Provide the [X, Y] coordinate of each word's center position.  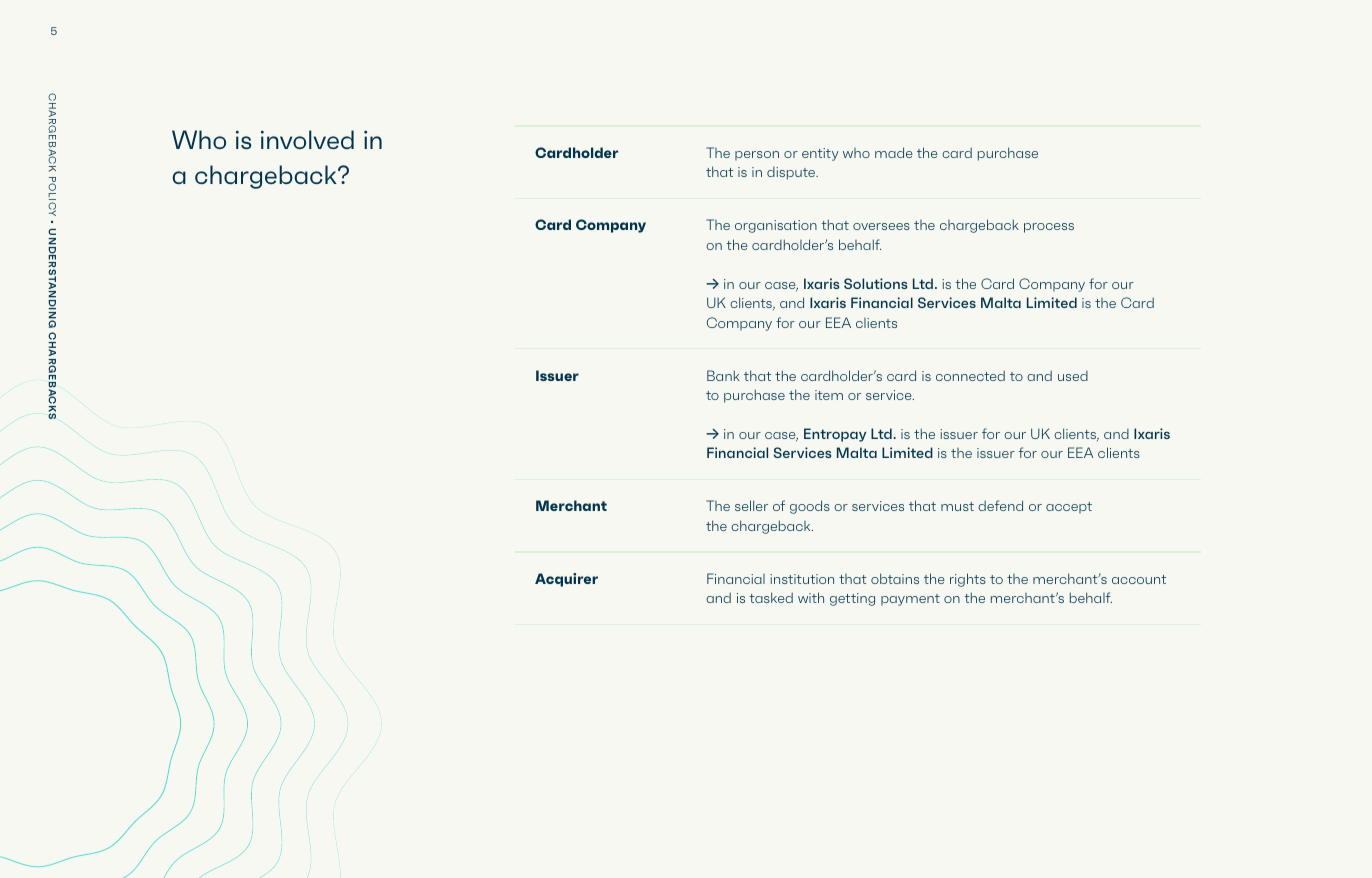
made [894, 152]
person [757, 155]
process [1049, 228]
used [1073, 376]
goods [810, 507]
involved [307, 139]
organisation [776, 226]
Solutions [875, 283]
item [829, 395]
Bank [723, 375]
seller [751, 505]
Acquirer [566, 580]
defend [1000, 505]
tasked [771, 597]
